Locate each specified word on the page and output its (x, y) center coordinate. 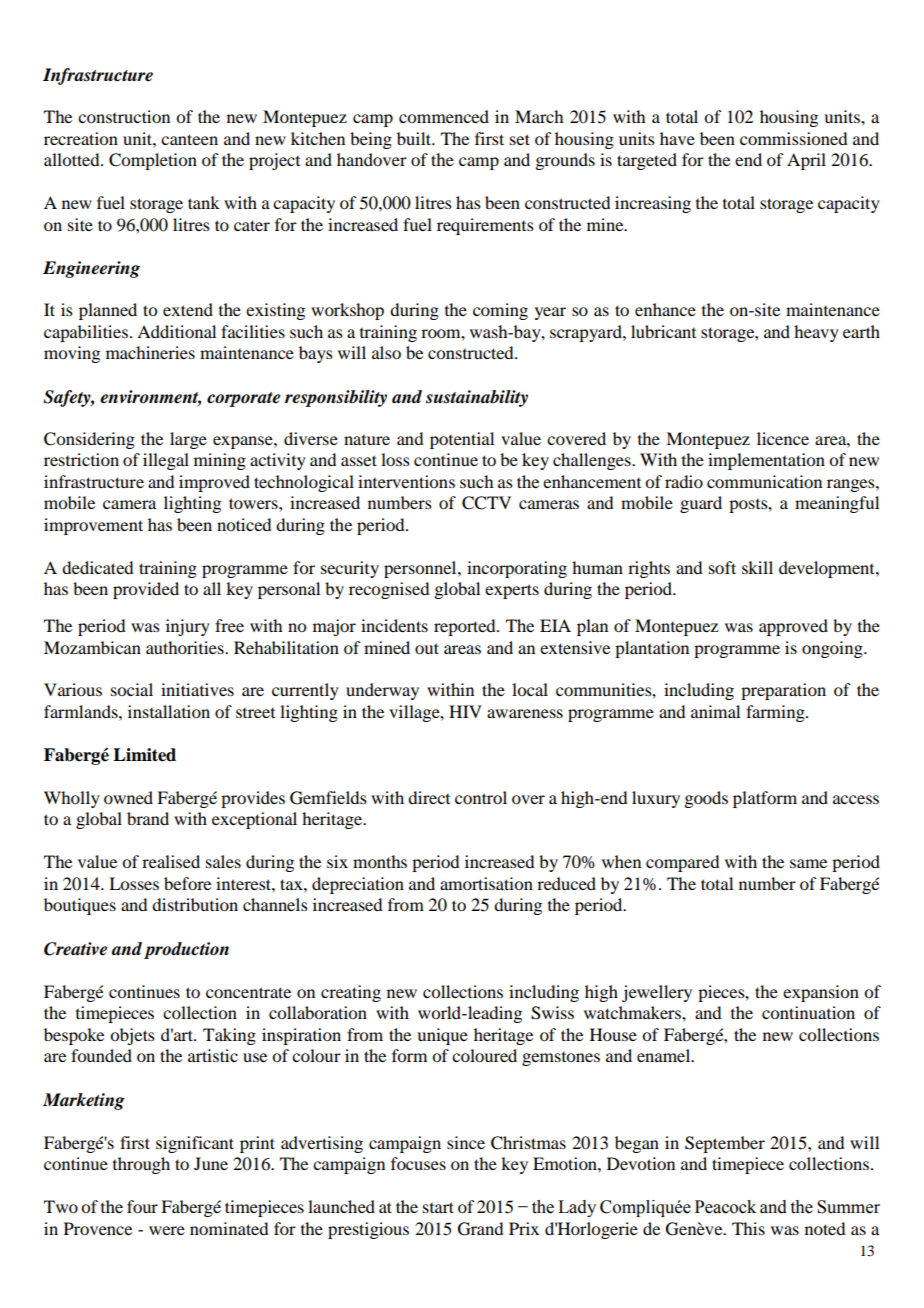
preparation (783, 691)
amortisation (486, 883)
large (188, 440)
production (186, 950)
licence (783, 438)
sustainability (477, 398)
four (142, 1206)
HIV (465, 711)
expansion (821, 993)
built (415, 138)
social (132, 689)
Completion (153, 161)
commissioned (793, 138)
